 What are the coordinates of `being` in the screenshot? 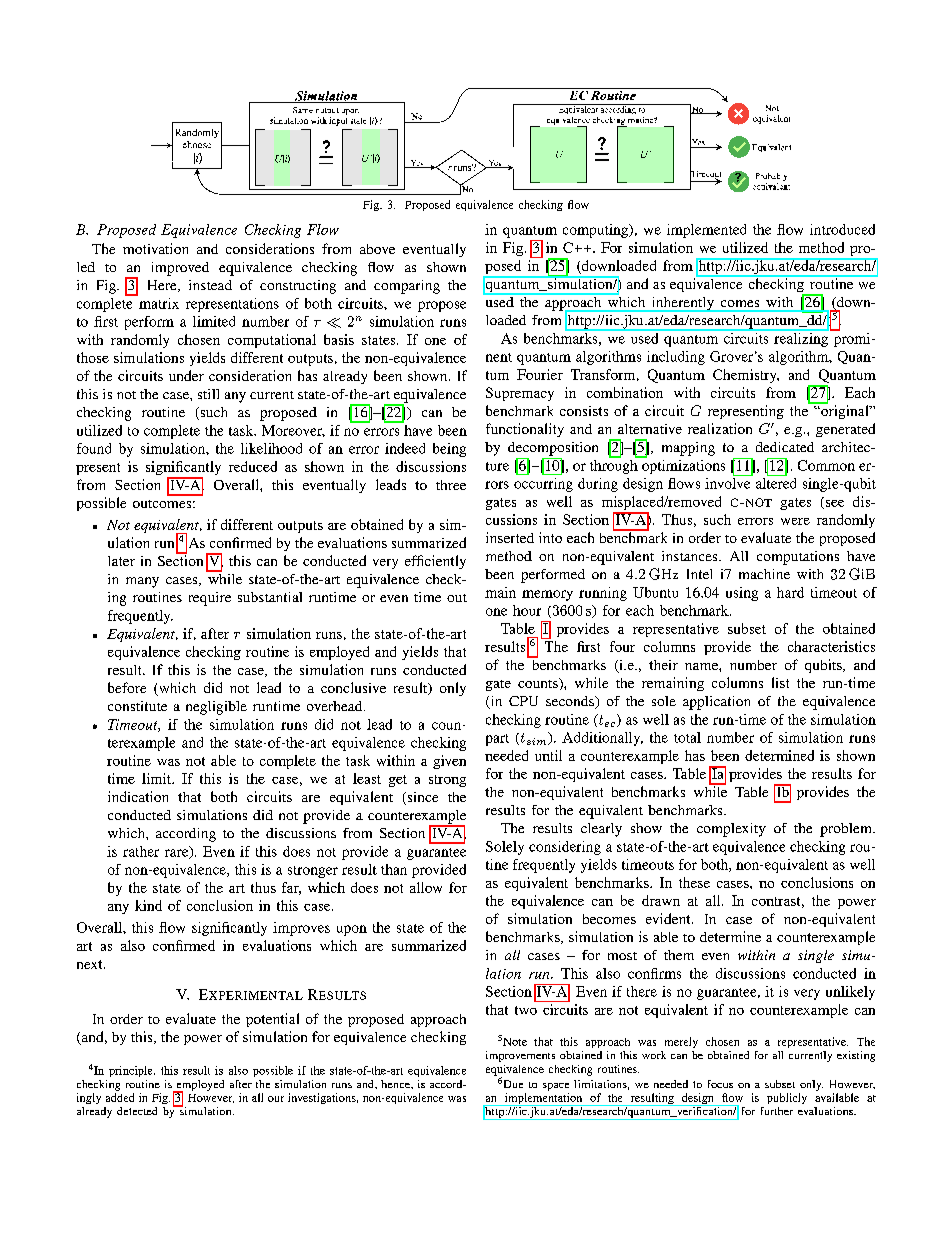 It's located at (449, 450).
